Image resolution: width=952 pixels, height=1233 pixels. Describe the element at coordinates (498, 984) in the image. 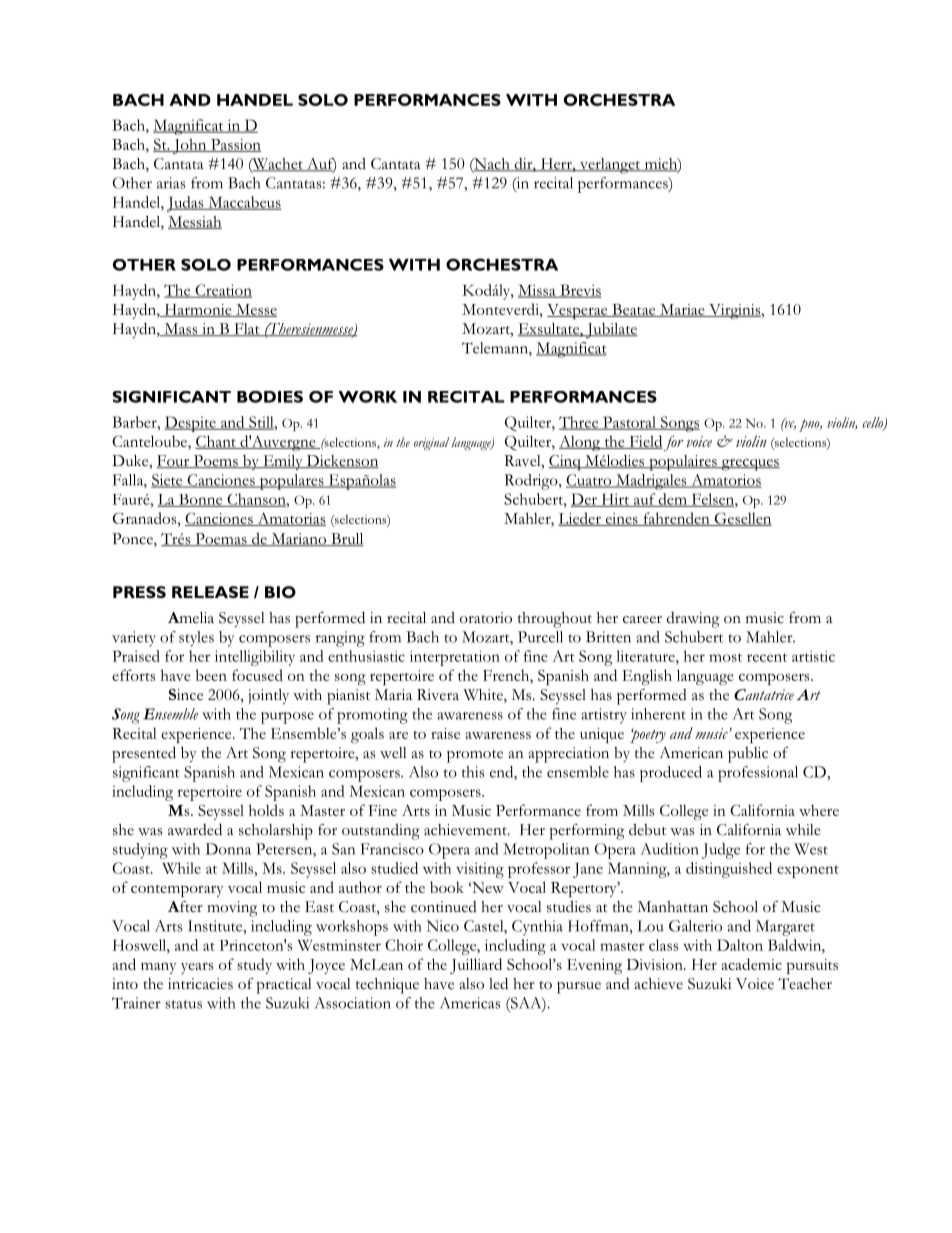

I see `led` at that location.
